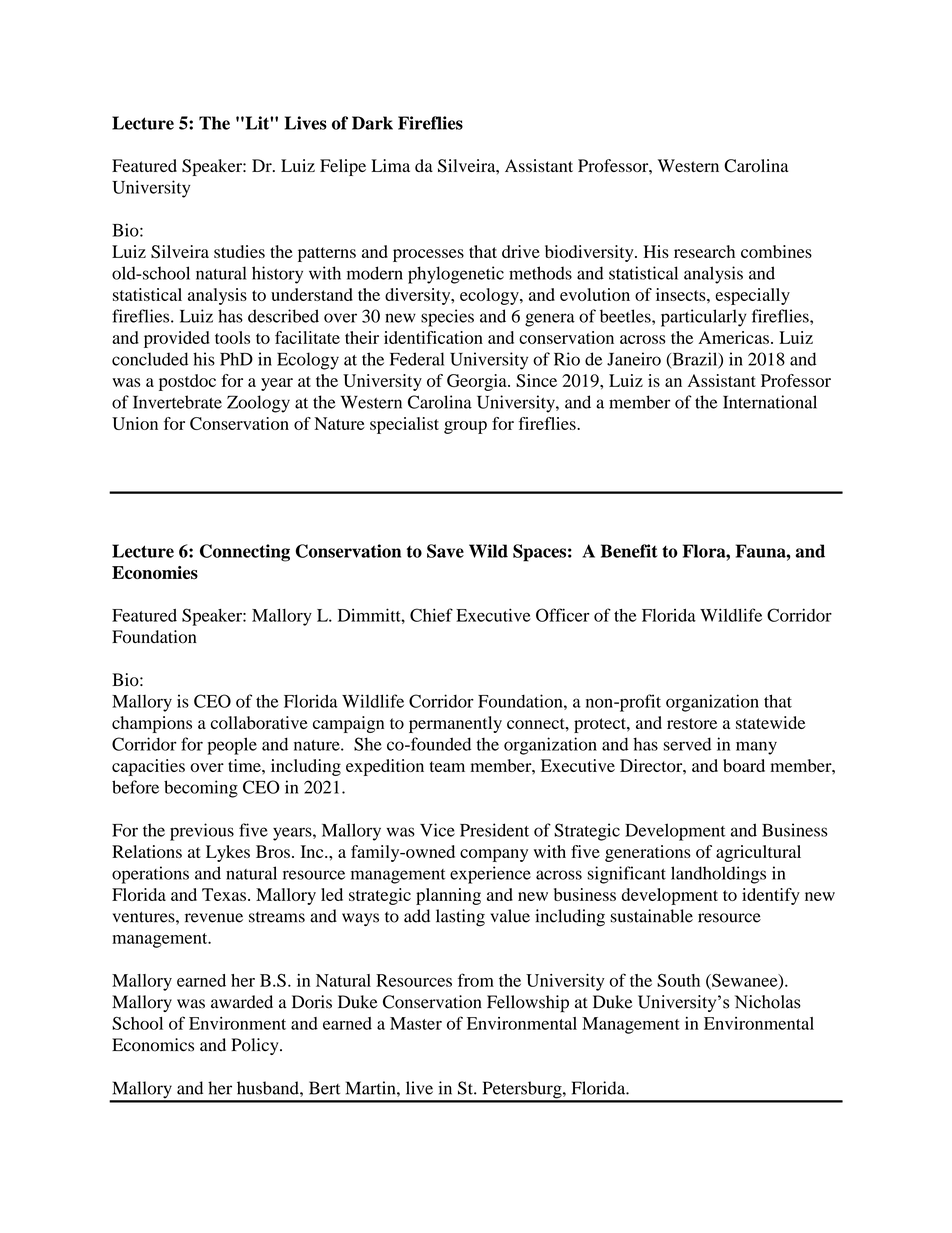 This screenshot has height=1233, width=952. I want to click on Invertebrate, so click(177, 402).
